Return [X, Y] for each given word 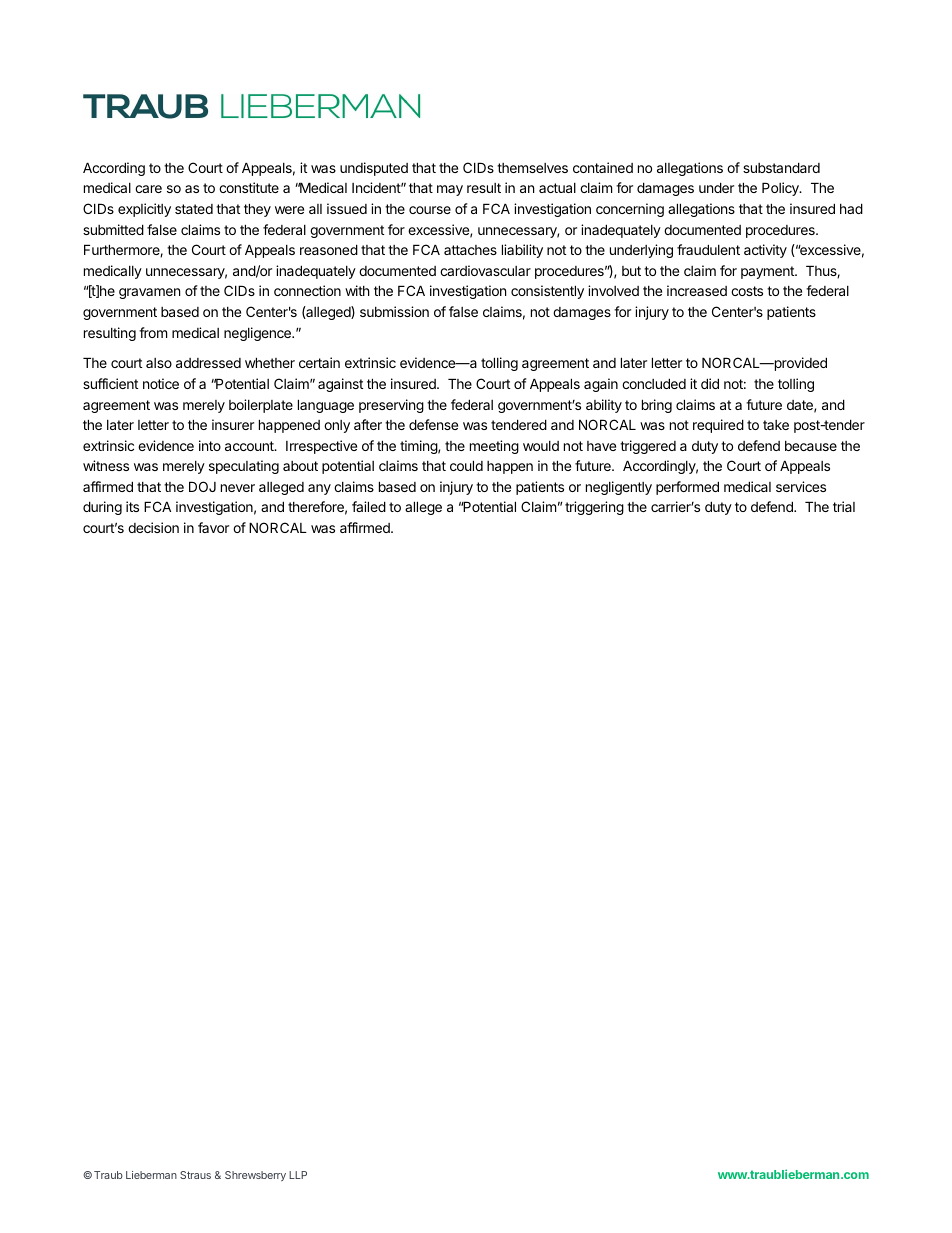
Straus [195, 1175]
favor [213, 527]
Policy [781, 189]
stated [194, 209]
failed [369, 506]
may [450, 190]
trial [844, 506]
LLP [298, 1175]
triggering [594, 508]
